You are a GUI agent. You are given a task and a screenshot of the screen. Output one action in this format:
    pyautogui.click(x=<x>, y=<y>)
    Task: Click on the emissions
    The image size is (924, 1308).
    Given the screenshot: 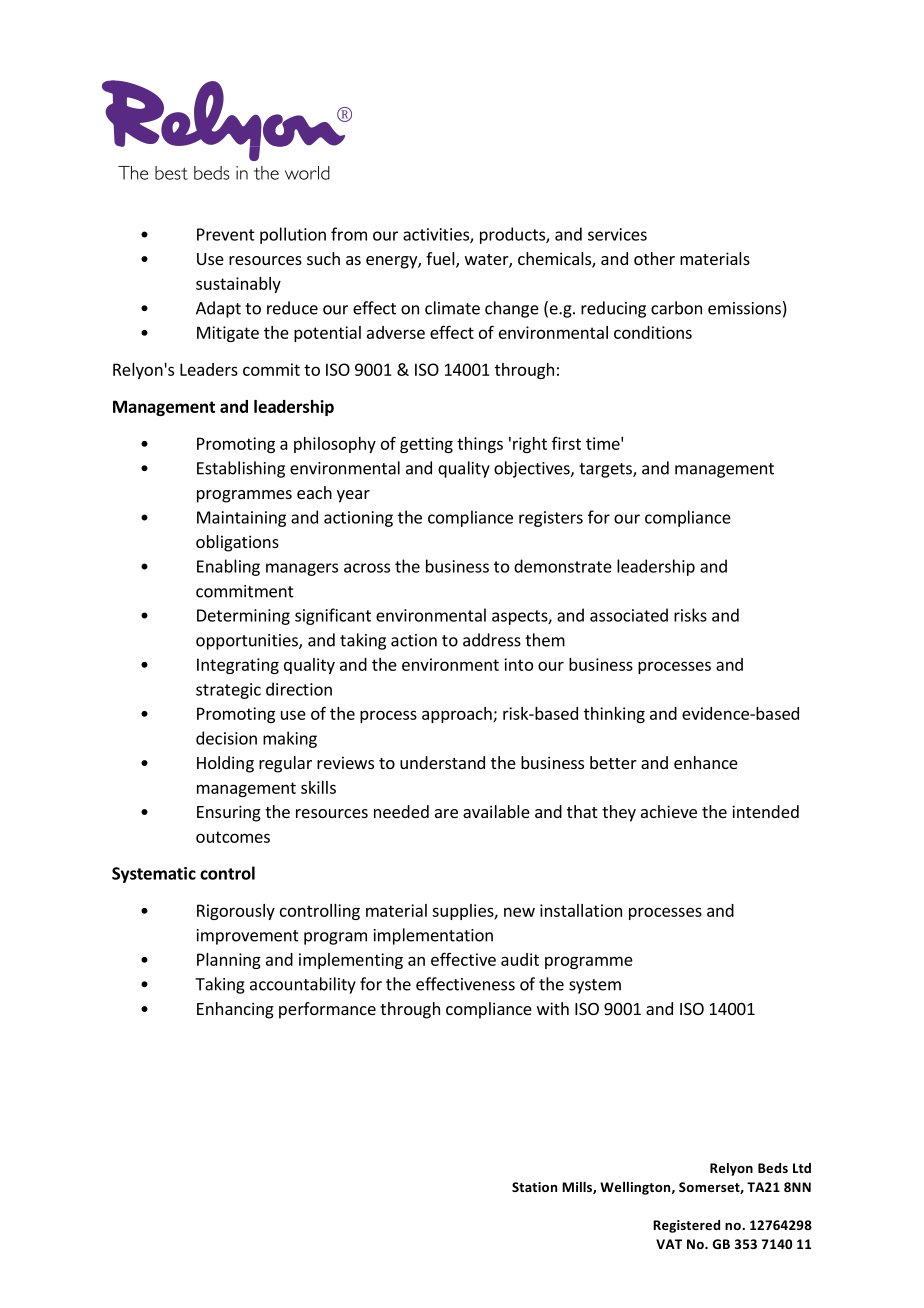 What is the action you would take?
    pyautogui.click(x=744, y=308)
